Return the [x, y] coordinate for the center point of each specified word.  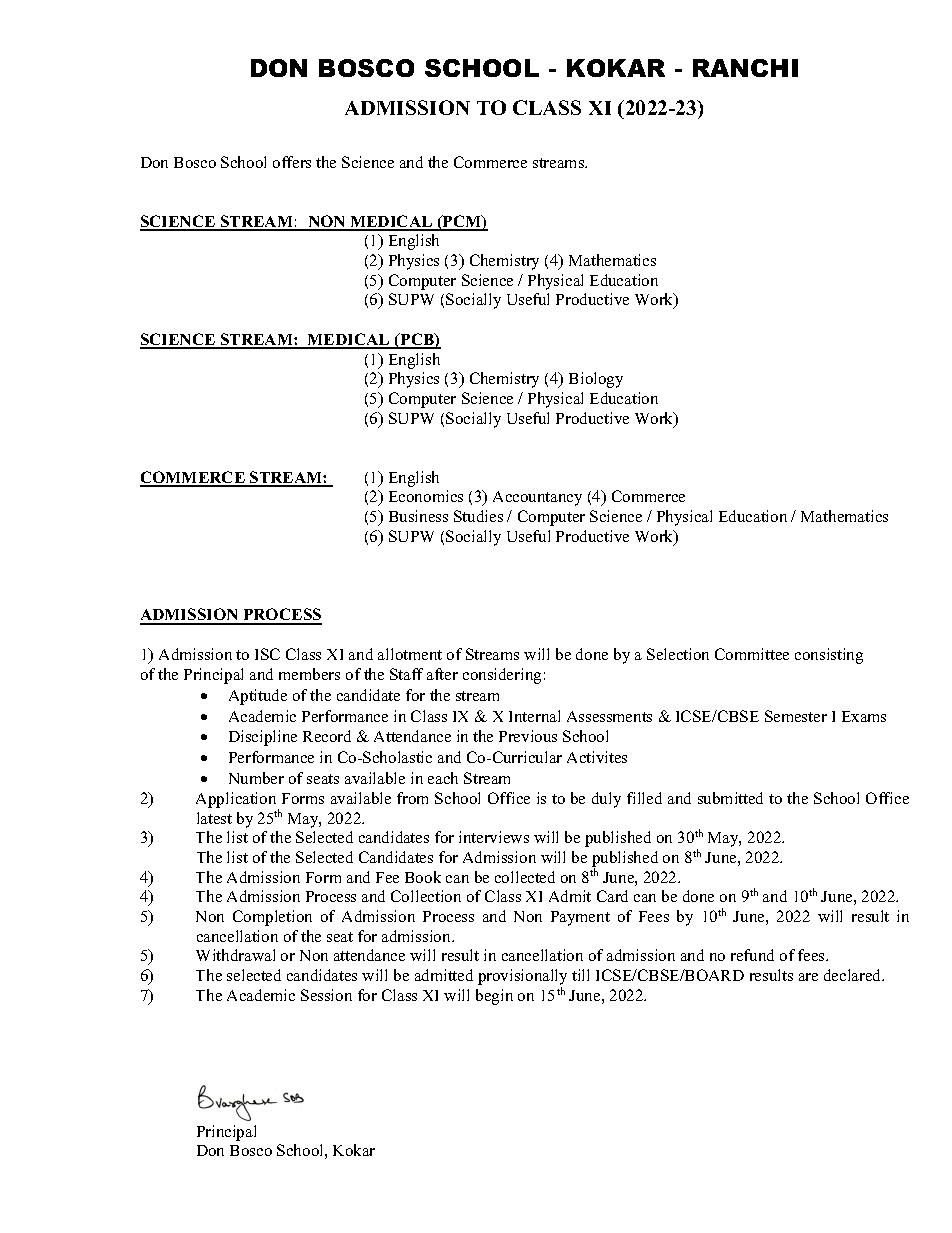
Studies [478, 516]
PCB [417, 340]
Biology [596, 380]
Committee [752, 654]
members [309, 674]
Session [326, 995]
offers [292, 162]
